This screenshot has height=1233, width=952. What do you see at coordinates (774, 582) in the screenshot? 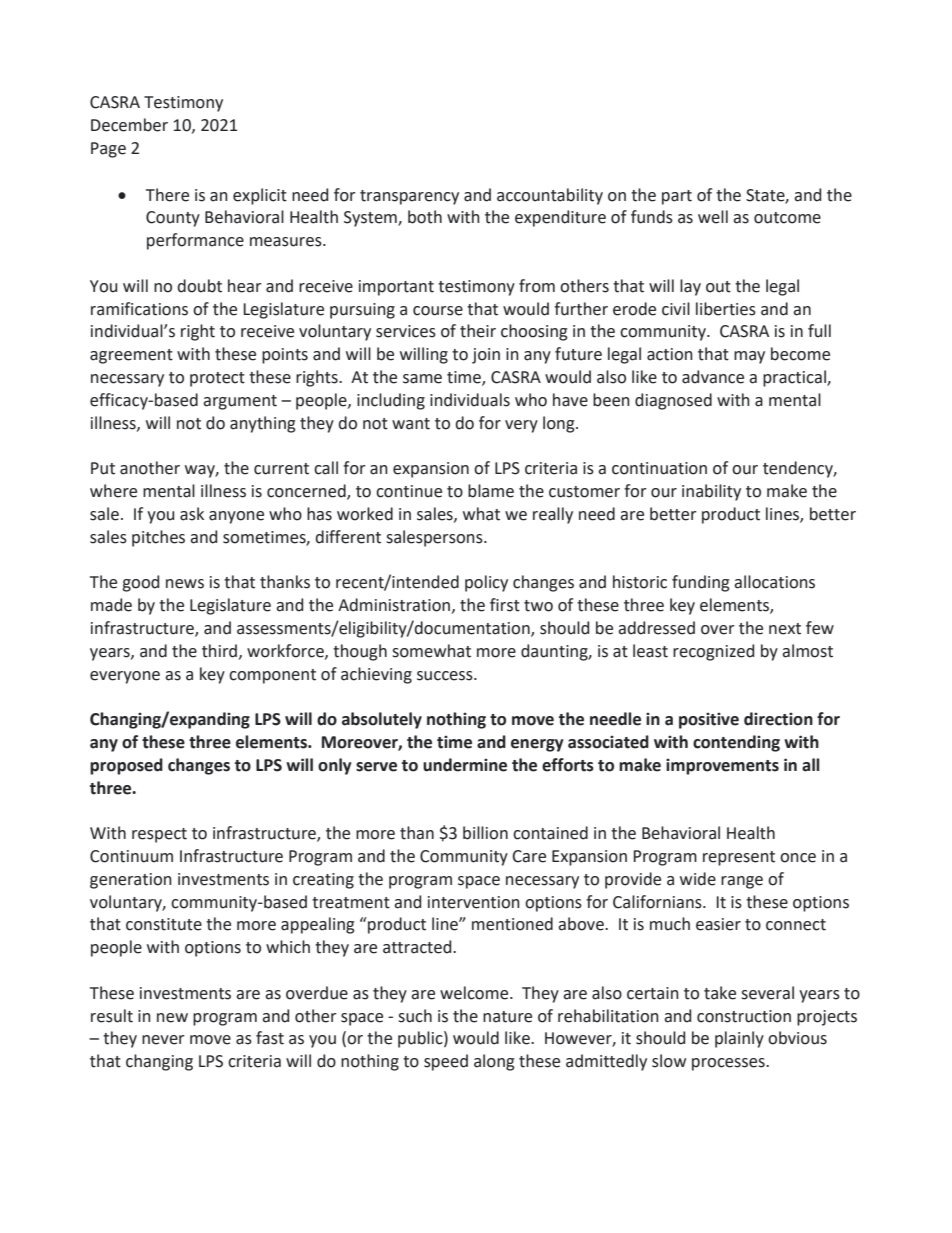
I see `allocations` at bounding box center [774, 582].
